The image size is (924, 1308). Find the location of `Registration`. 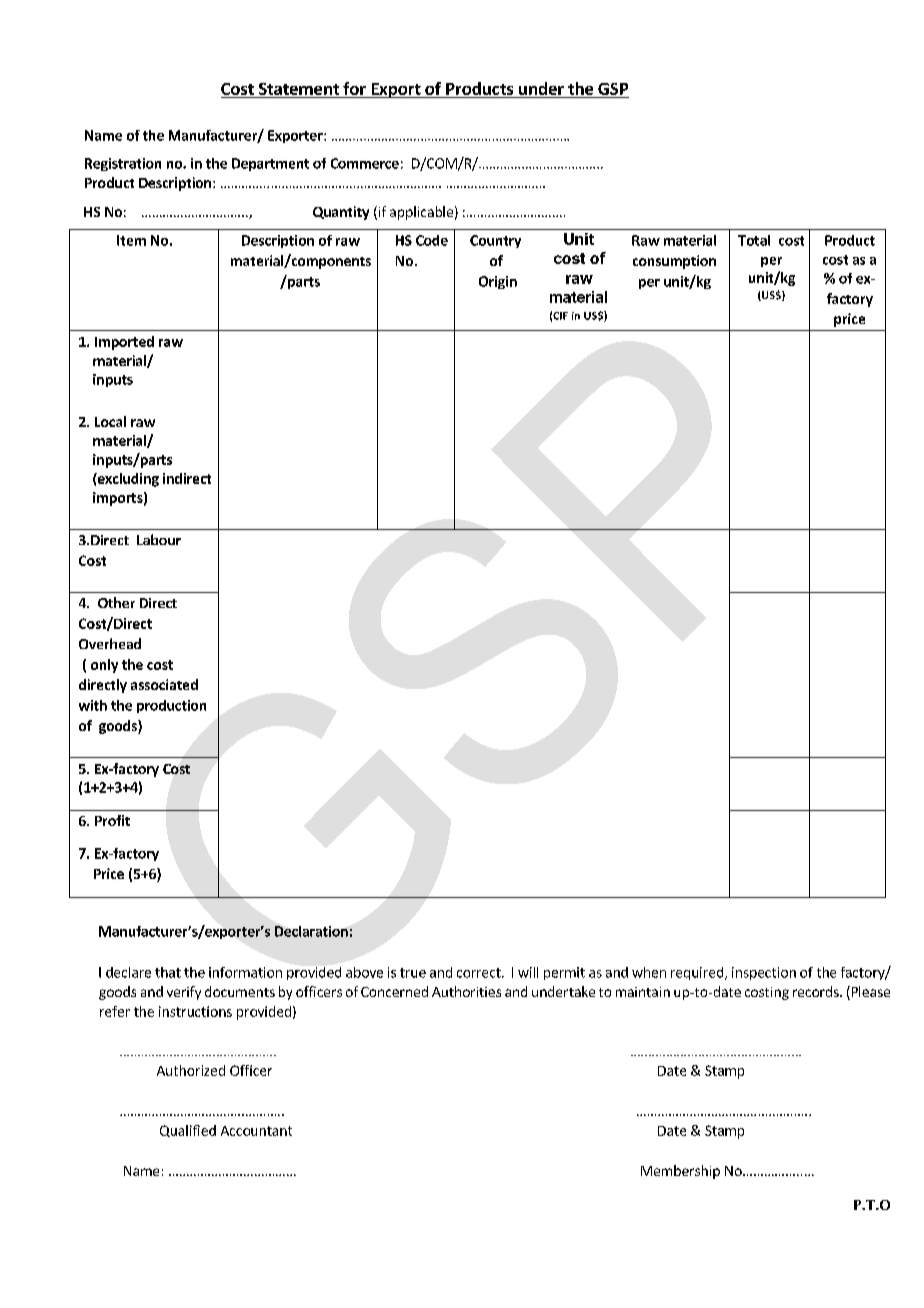

Registration is located at coordinates (123, 164).
